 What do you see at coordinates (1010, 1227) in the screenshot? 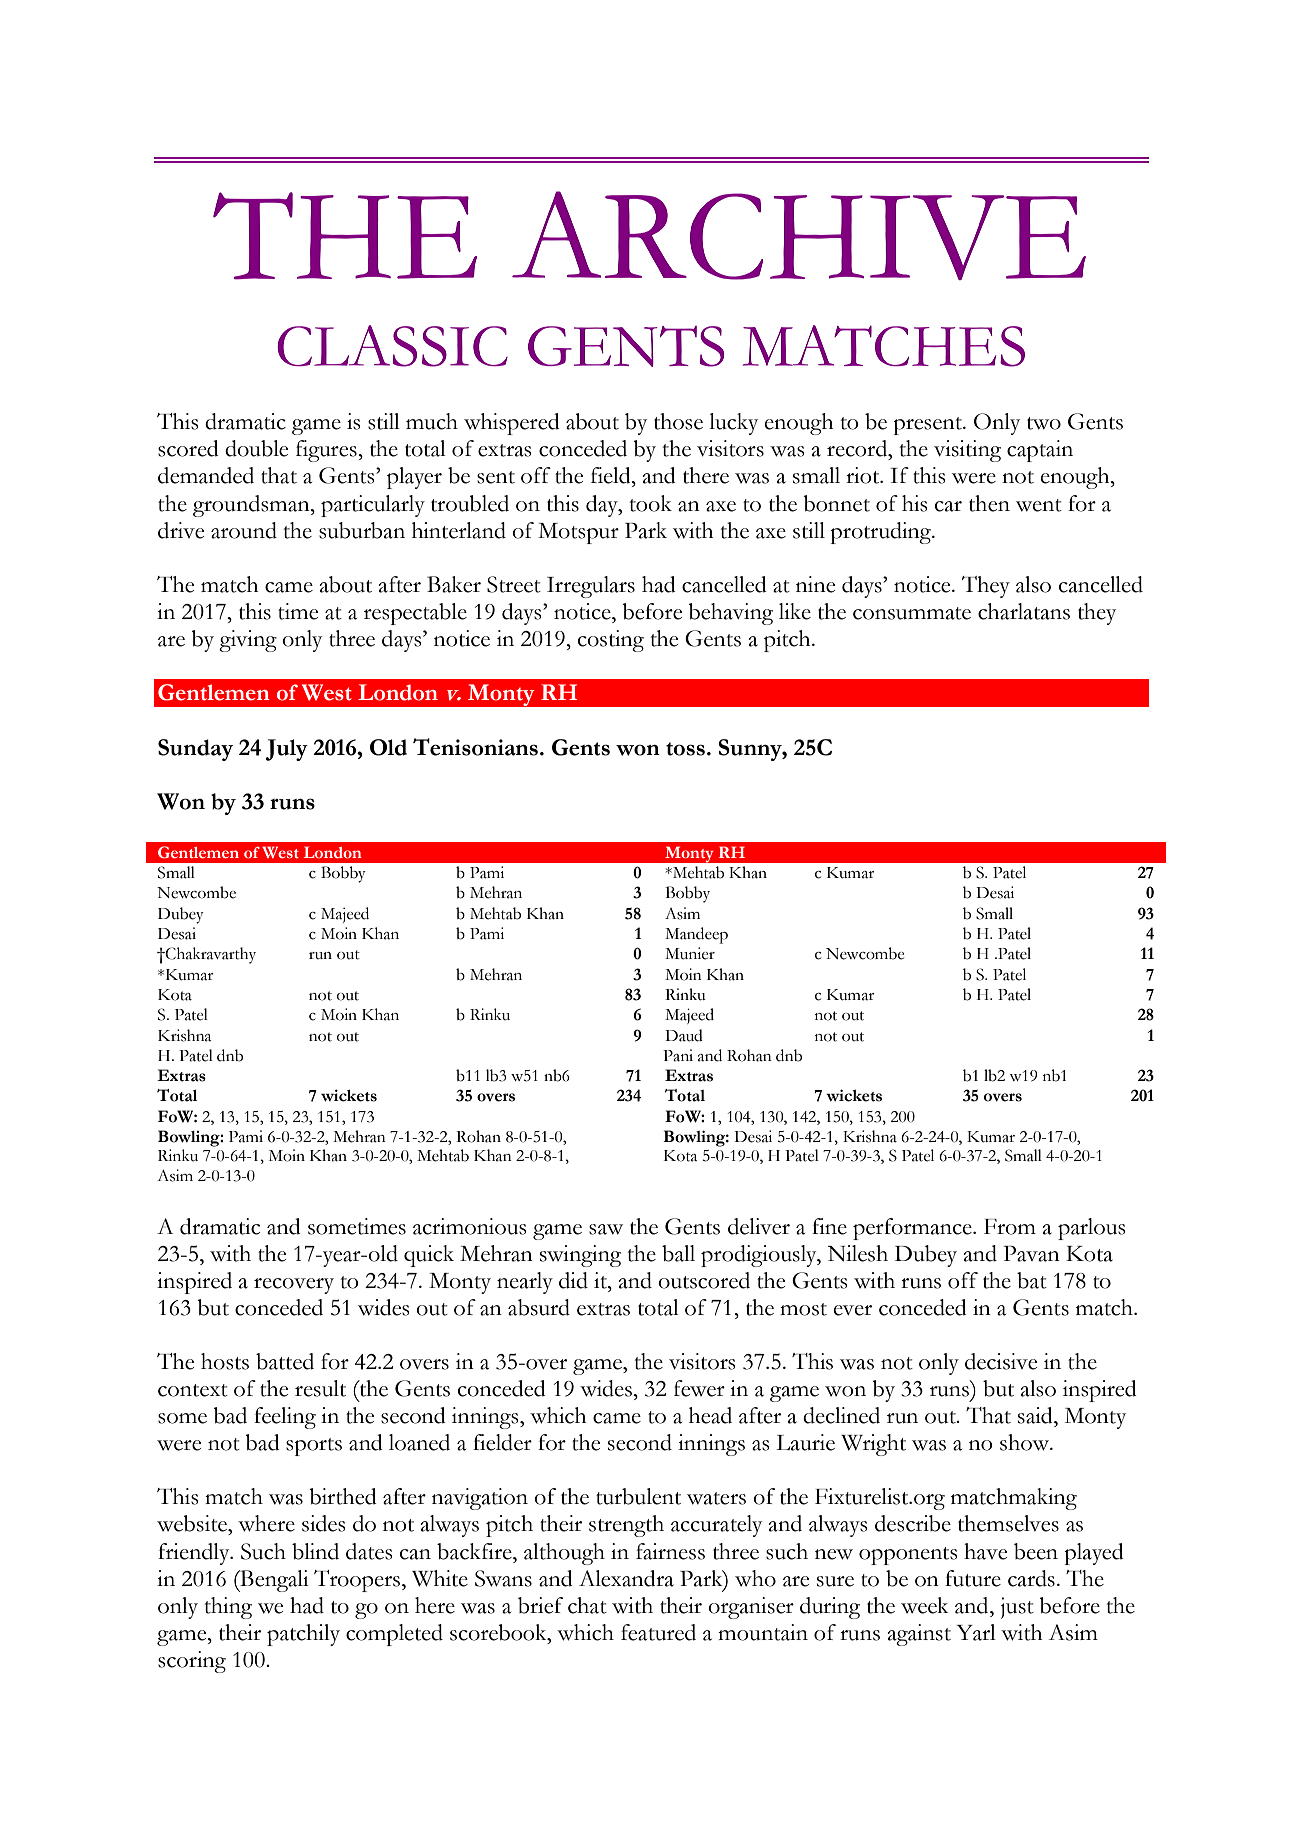
I see `From` at bounding box center [1010, 1227].
